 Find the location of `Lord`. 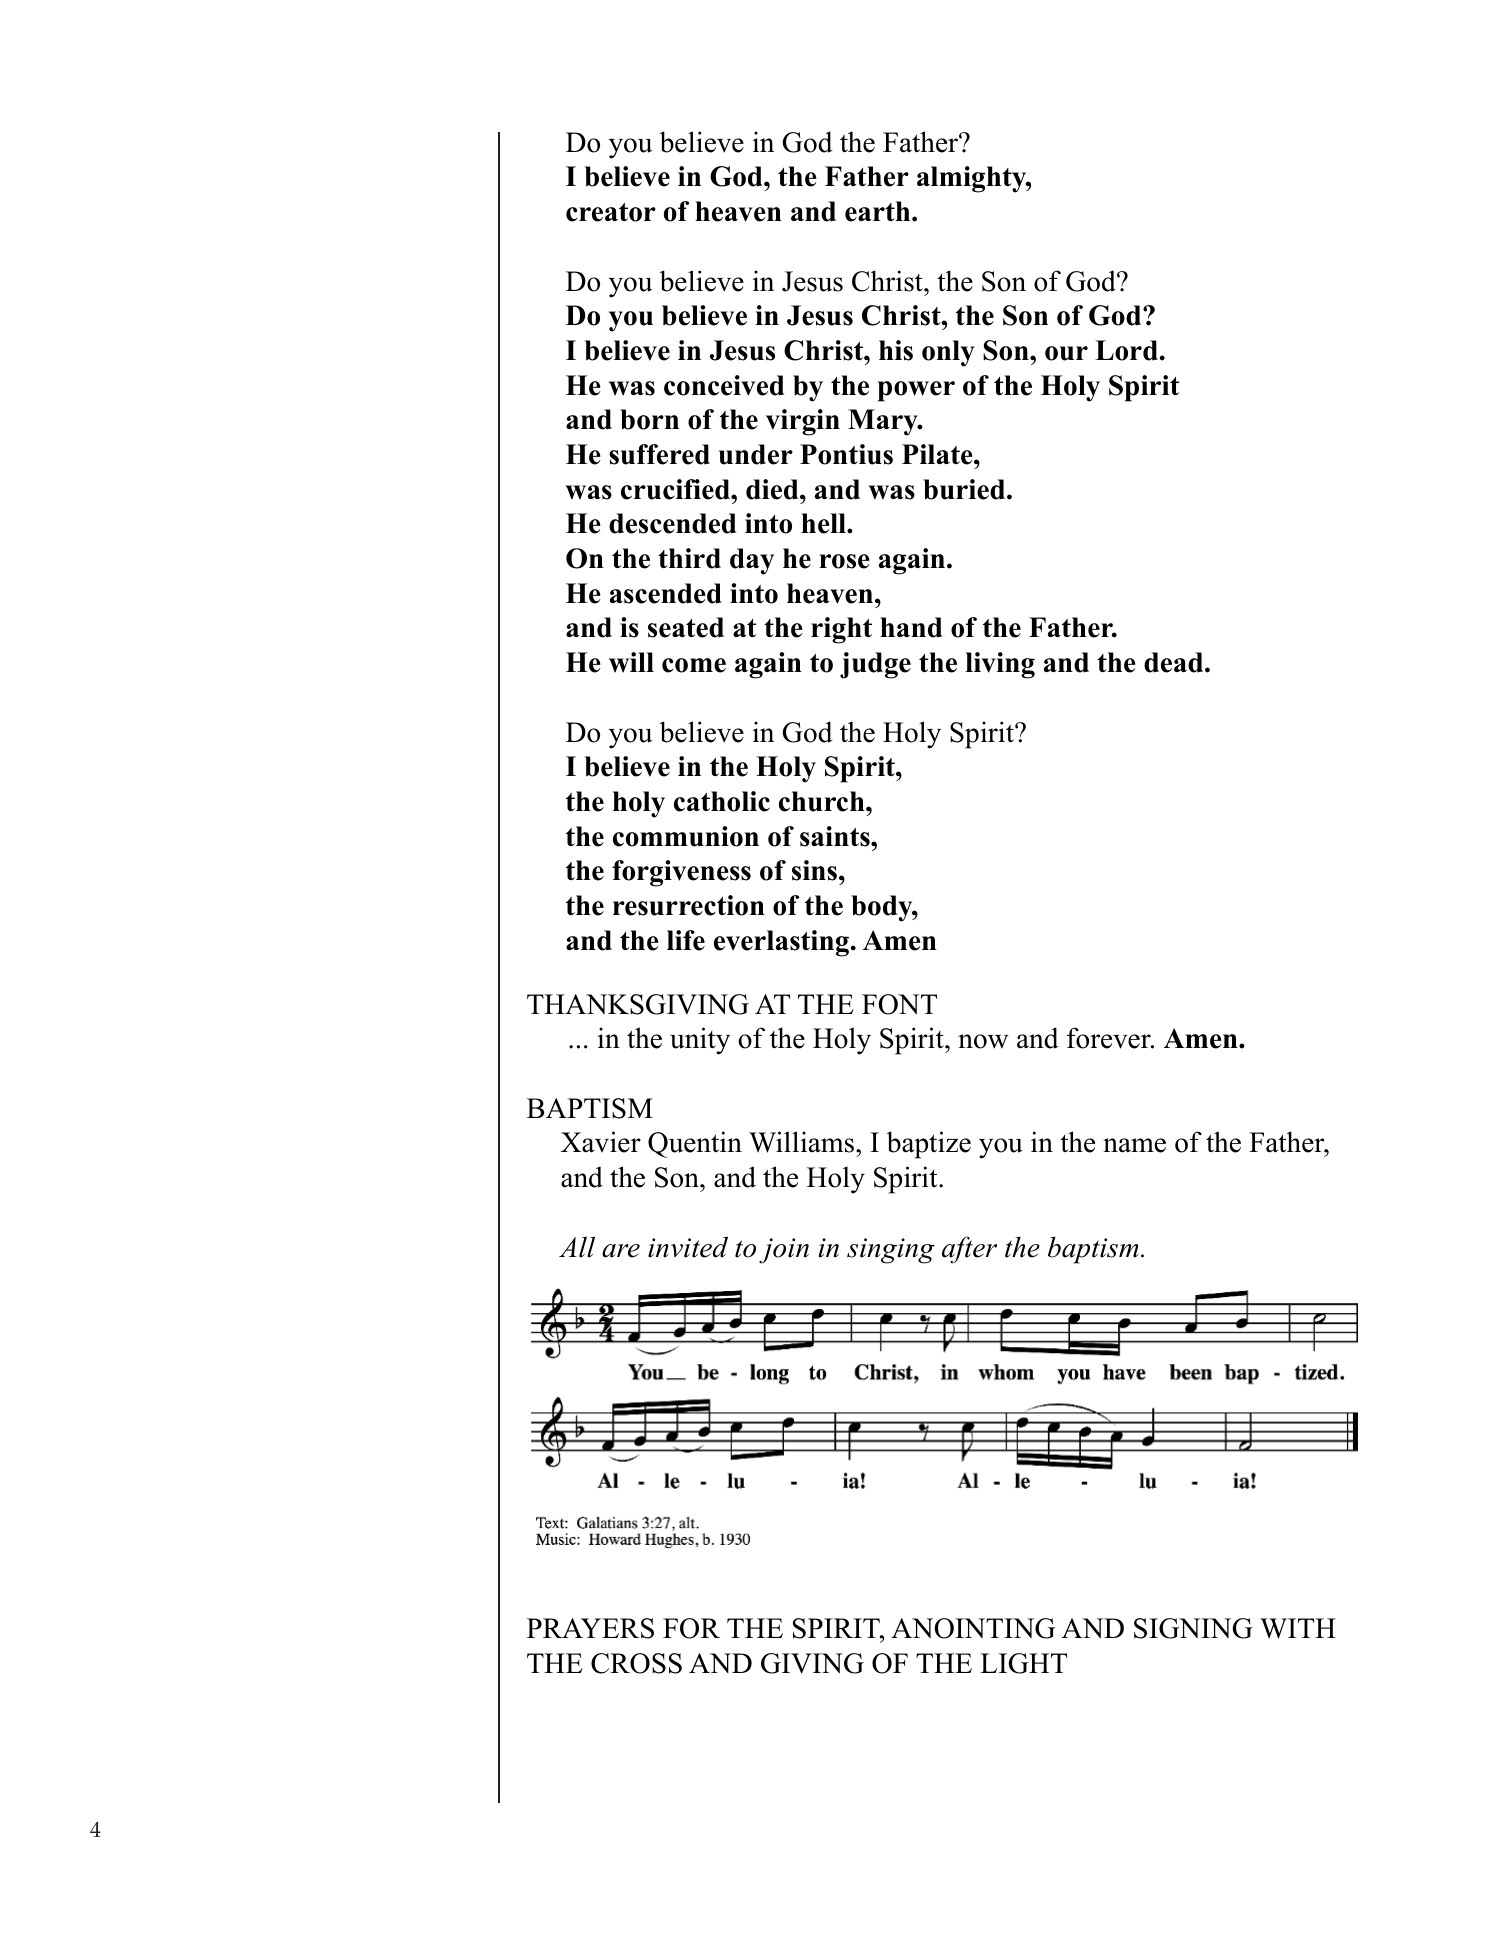

Lord is located at coordinates (1126, 350).
